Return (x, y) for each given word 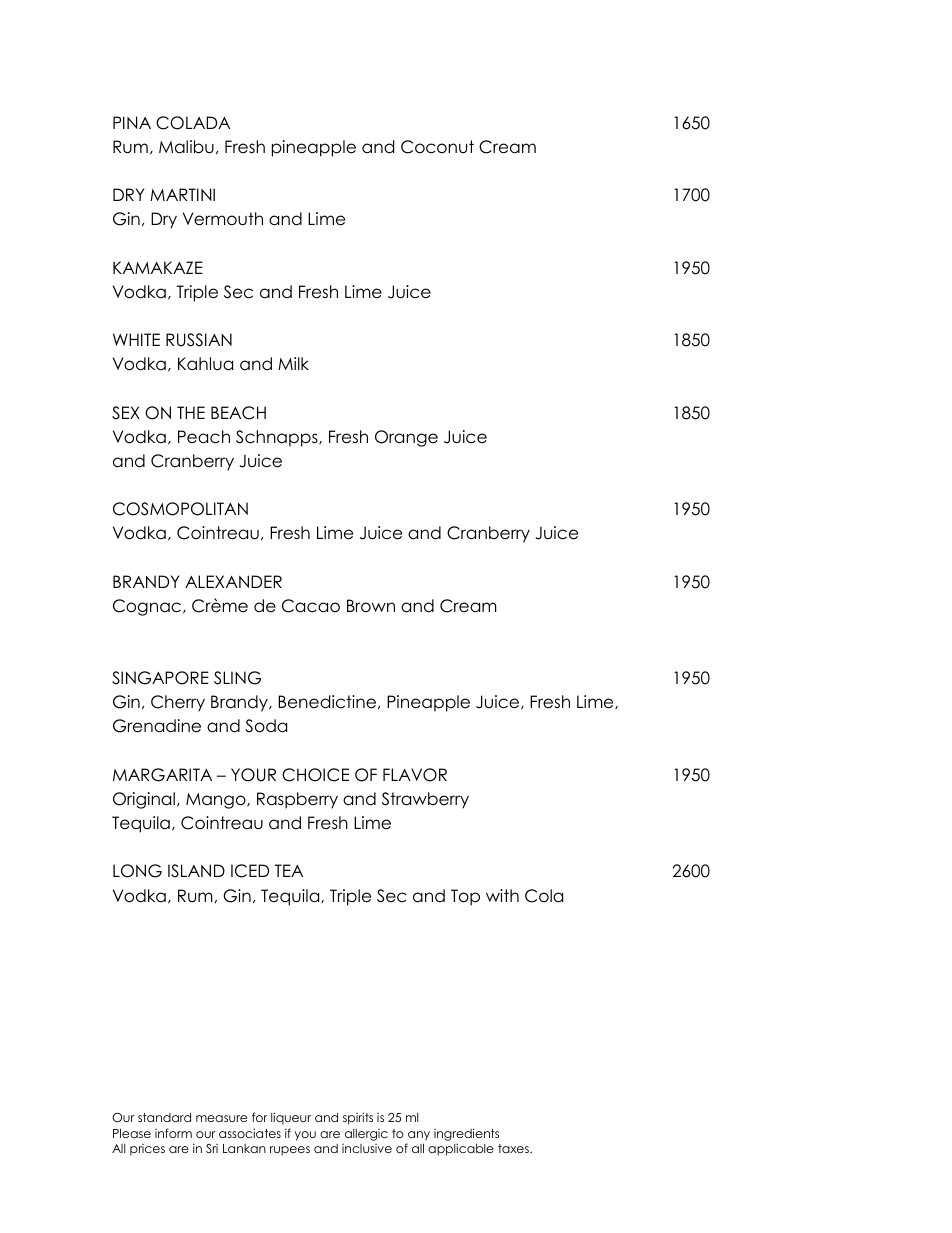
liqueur (291, 1118)
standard (164, 1117)
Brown (371, 606)
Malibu (186, 147)
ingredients (466, 1134)
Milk (293, 363)
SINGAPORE (160, 678)
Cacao (311, 606)
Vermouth (223, 219)
